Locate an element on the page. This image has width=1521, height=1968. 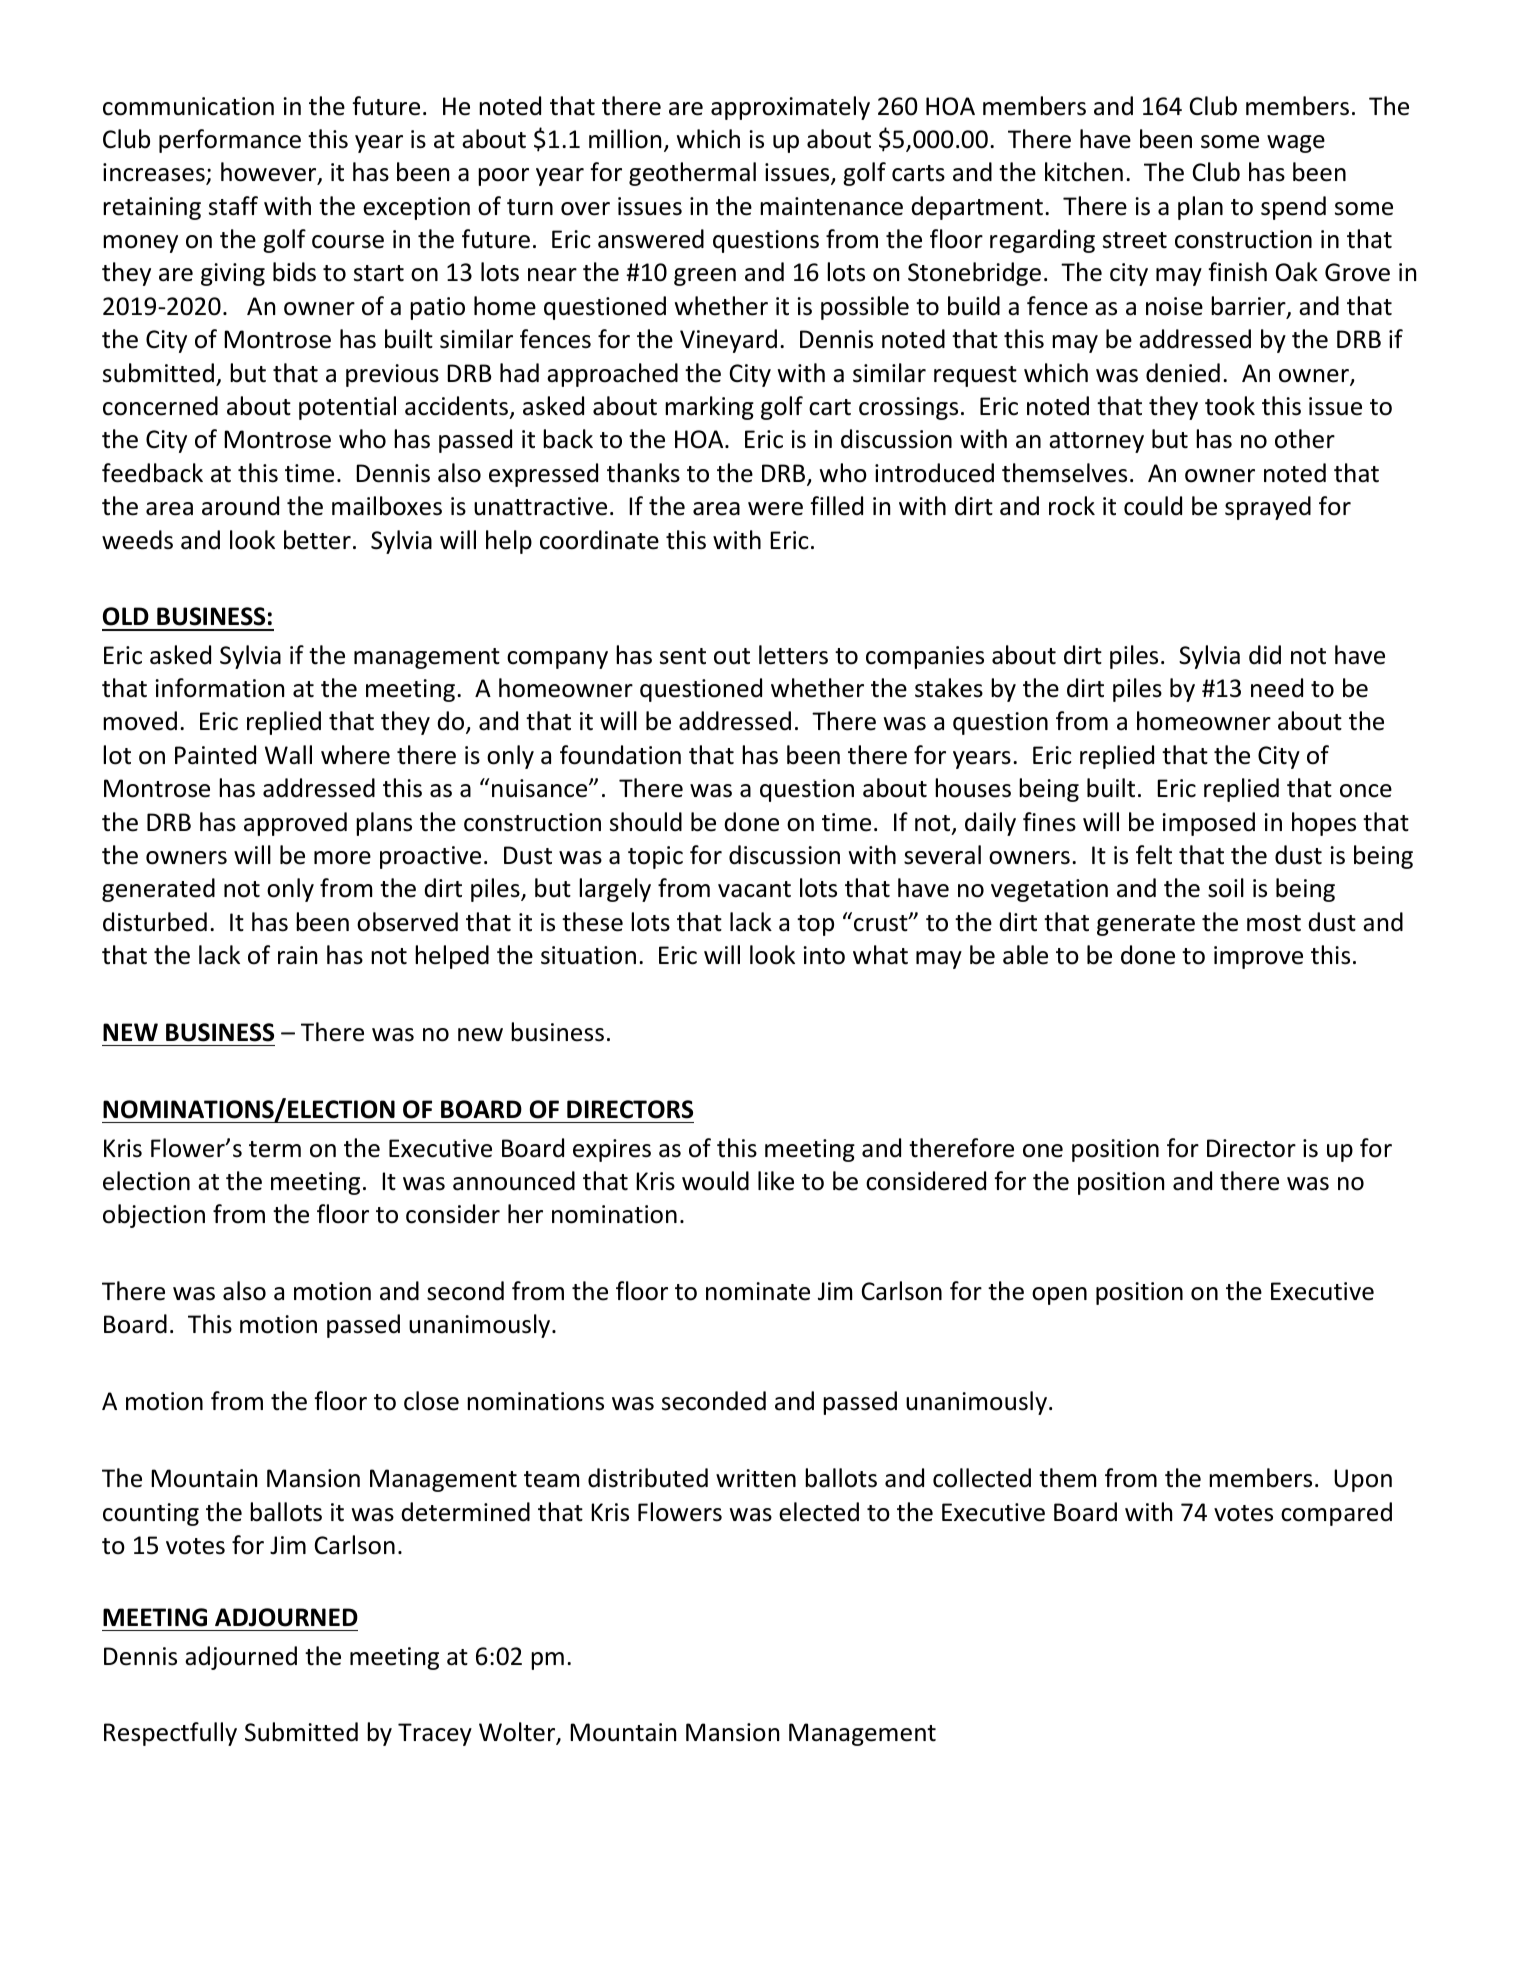
sprayed is located at coordinates (1268, 508).
